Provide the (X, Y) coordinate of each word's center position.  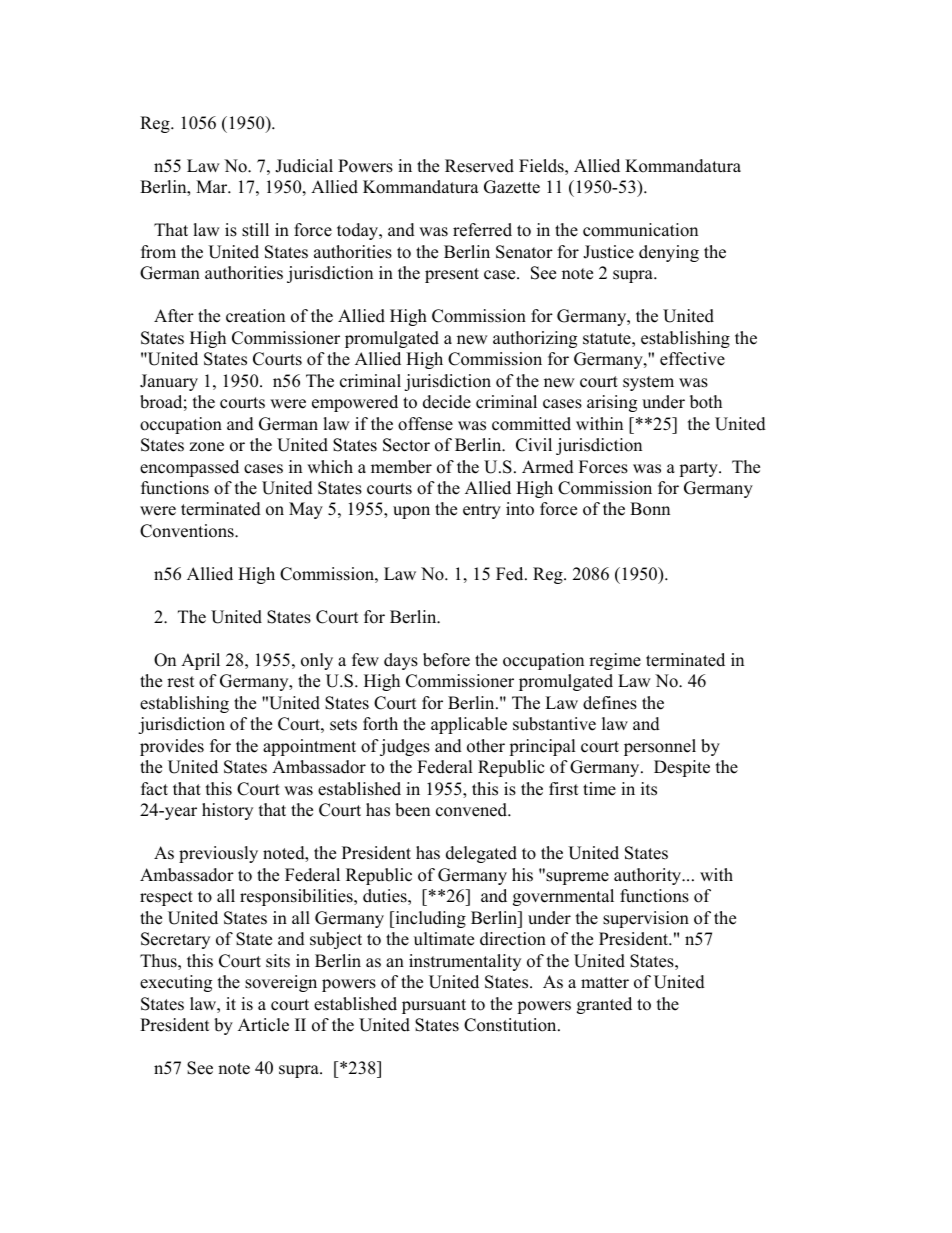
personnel (660, 747)
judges (405, 747)
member (401, 467)
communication (640, 230)
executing (176, 983)
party (699, 469)
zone (206, 447)
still (255, 230)
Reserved (479, 166)
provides (172, 747)
